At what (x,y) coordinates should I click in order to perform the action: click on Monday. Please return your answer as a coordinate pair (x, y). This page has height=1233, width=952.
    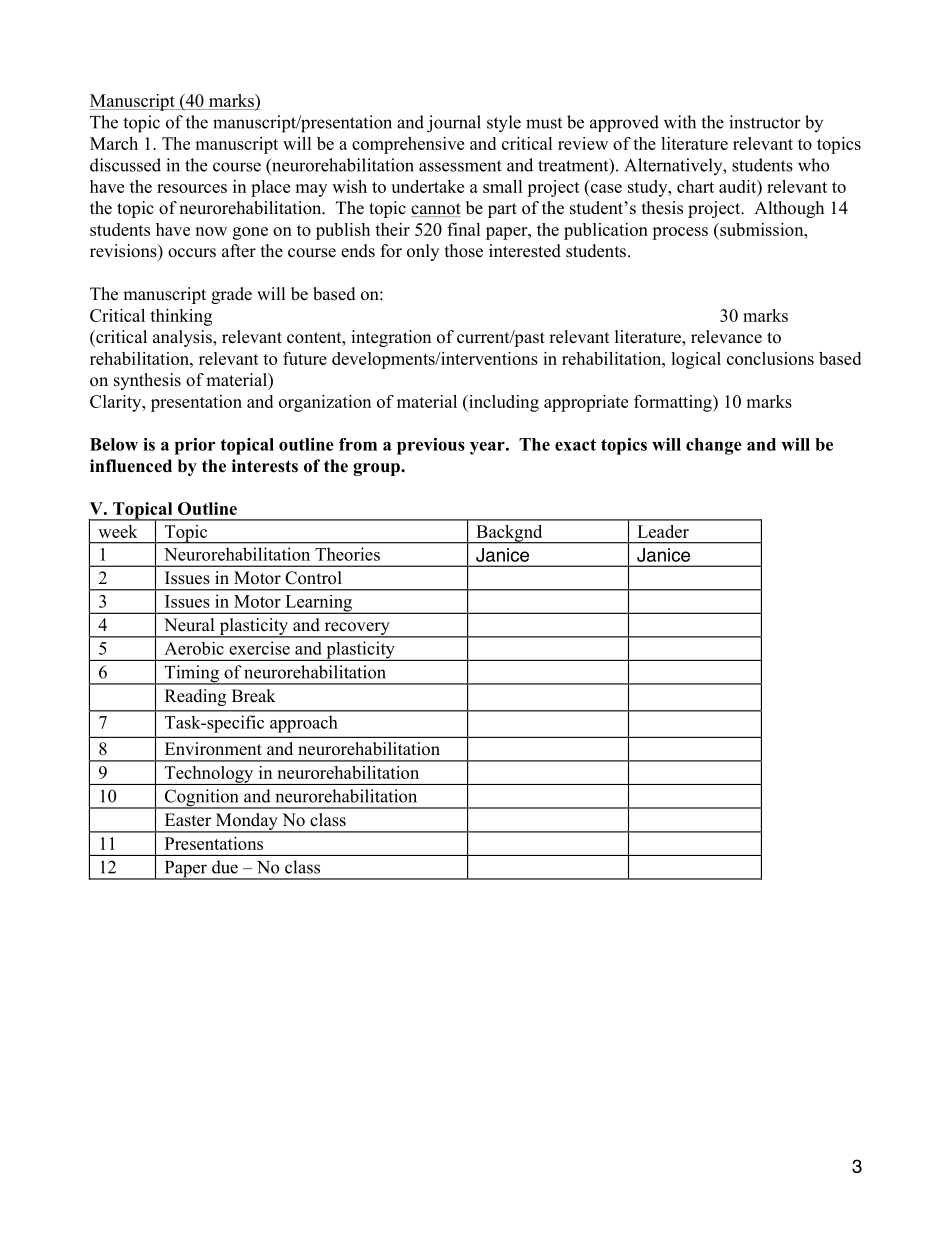
    Looking at the image, I should click on (246, 823).
